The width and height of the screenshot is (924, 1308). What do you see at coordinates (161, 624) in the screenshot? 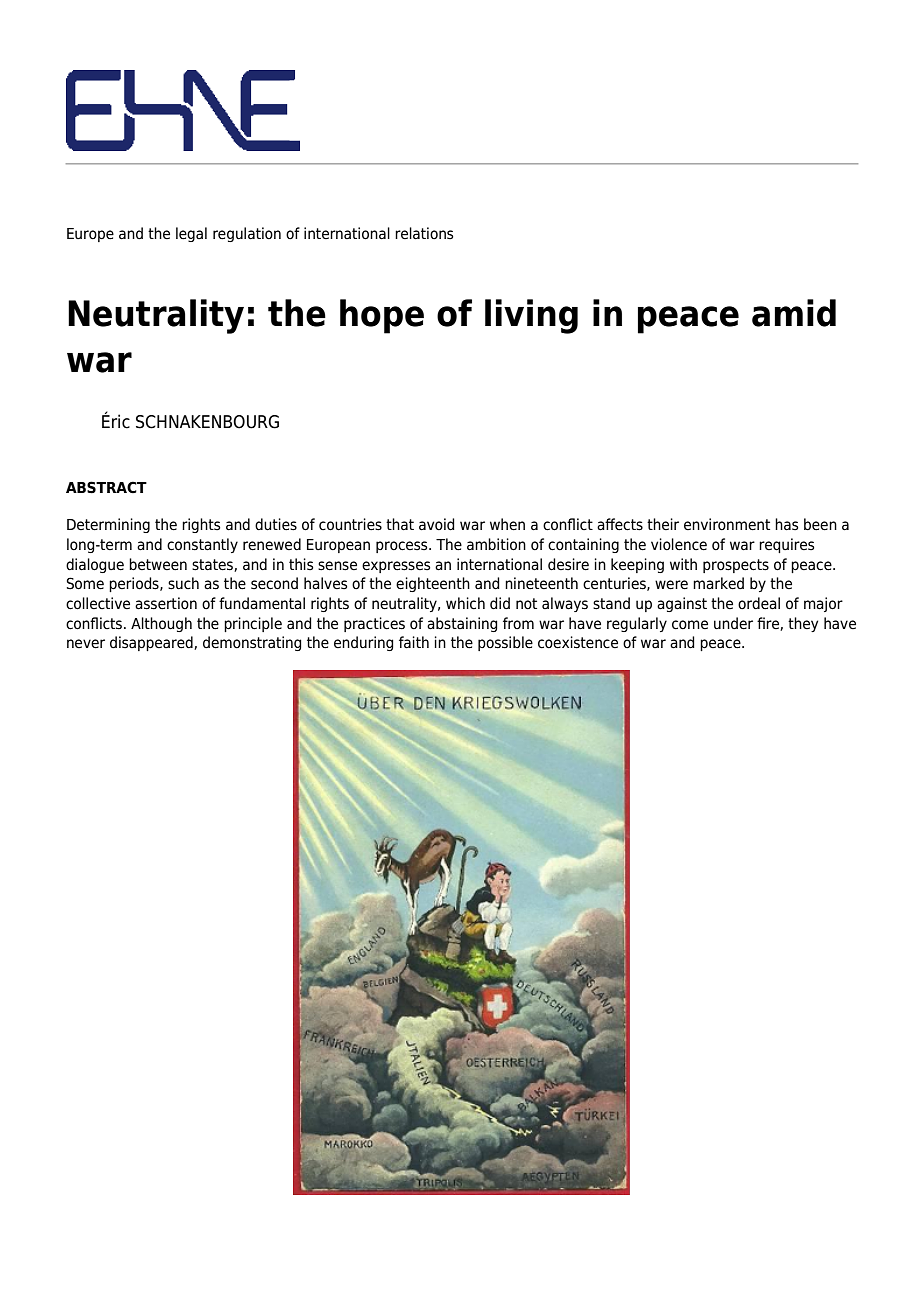
I see `Although` at bounding box center [161, 624].
